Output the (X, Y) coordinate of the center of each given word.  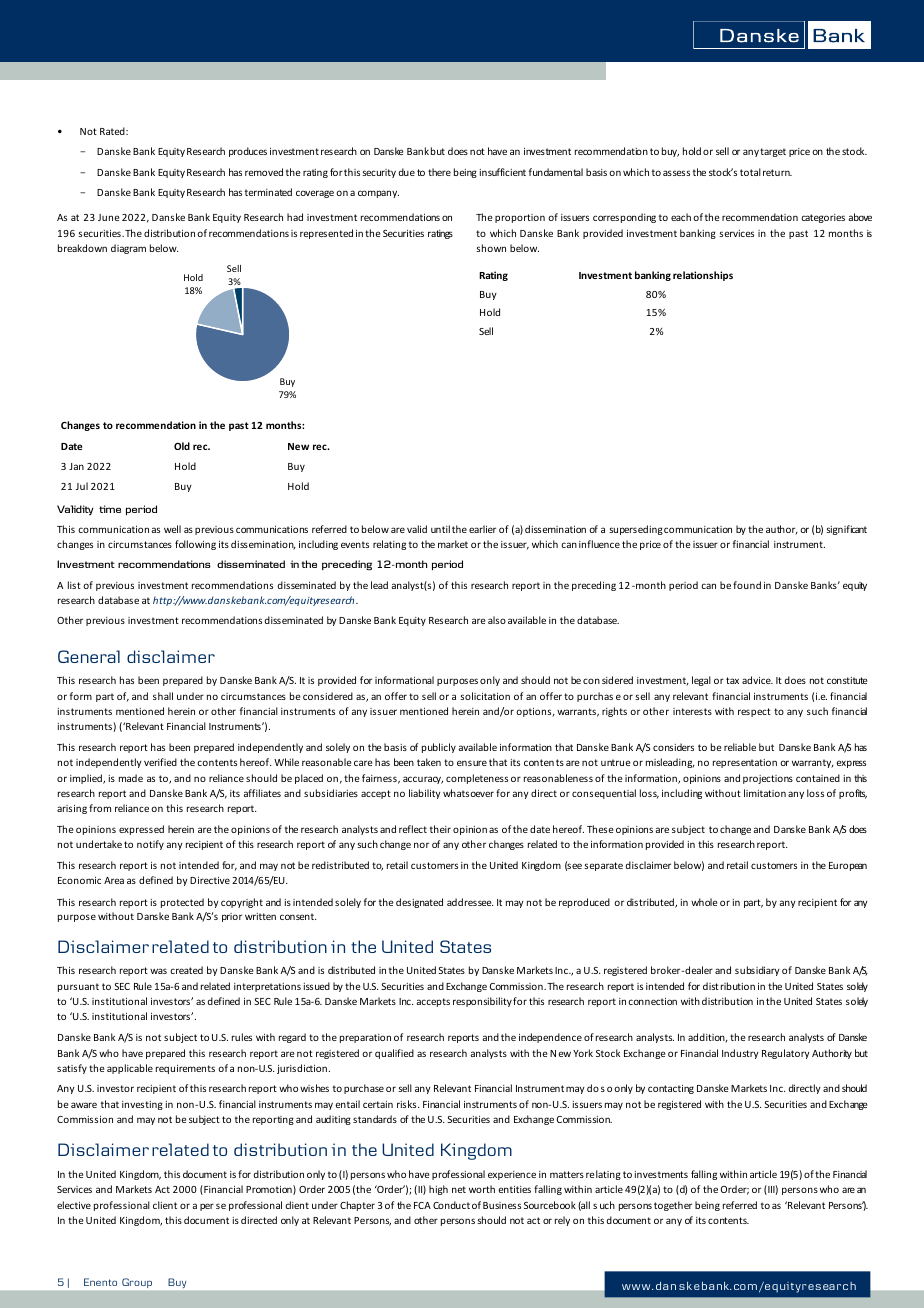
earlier (482, 529)
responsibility (482, 1002)
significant (846, 530)
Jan (76, 466)
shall (163, 696)
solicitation (485, 696)
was (158, 971)
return (777, 172)
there (439, 172)
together (673, 1206)
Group (137, 1283)
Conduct (451, 1205)
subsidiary (757, 971)
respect (754, 712)
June (109, 217)
